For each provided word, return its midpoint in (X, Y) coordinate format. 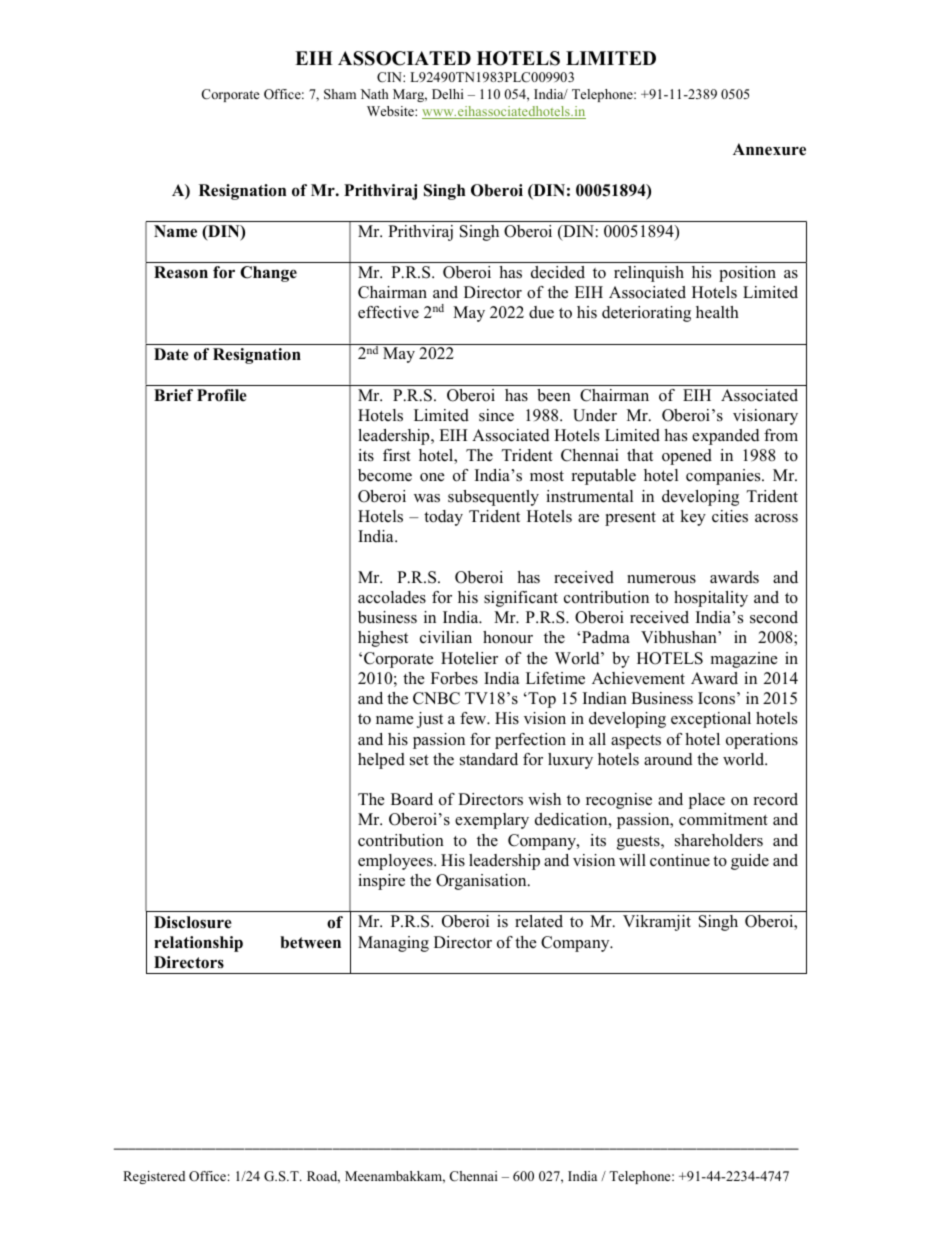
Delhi (448, 94)
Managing (393, 944)
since (496, 415)
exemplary (492, 821)
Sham (340, 94)
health (717, 312)
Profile (222, 395)
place (707, 801)
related (539, 921)
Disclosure (193, 922)
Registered (154, 1177)
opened (687, 457)
